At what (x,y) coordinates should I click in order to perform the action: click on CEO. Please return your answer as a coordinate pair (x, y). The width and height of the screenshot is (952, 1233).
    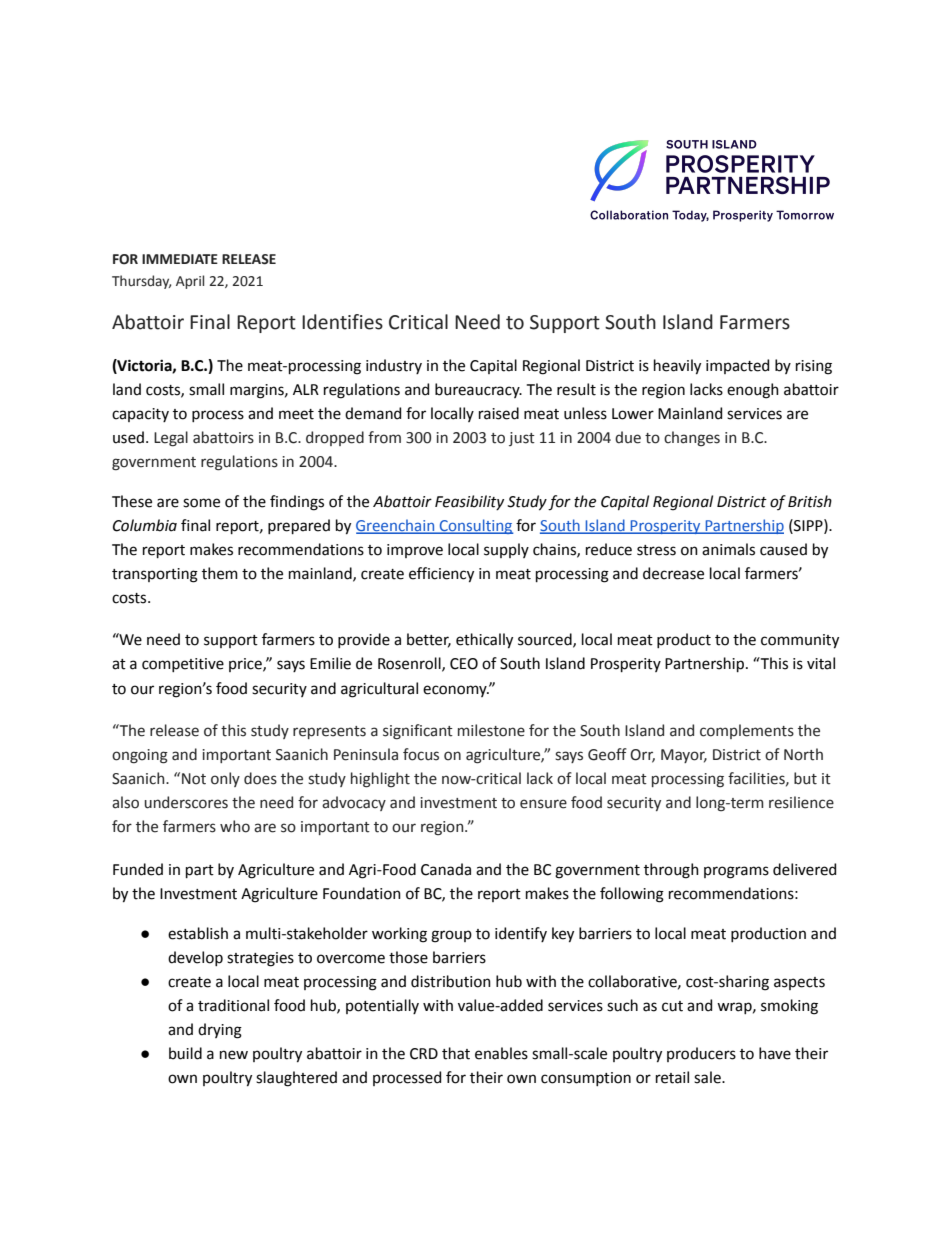
    Looking at the image, I should click on (464, 664).
